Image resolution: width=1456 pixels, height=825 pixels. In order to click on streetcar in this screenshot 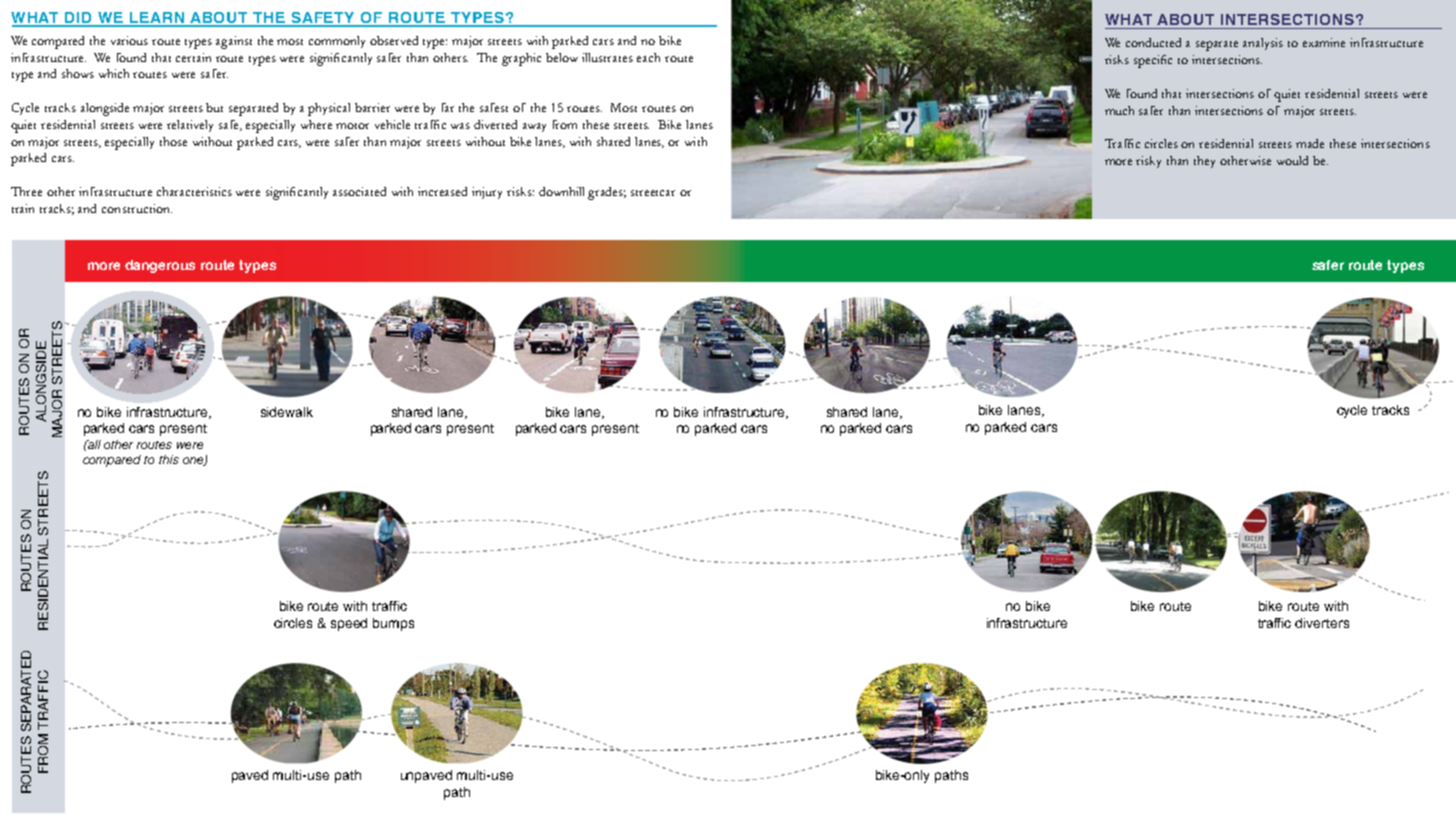, I will do `click(653, 193)`.
